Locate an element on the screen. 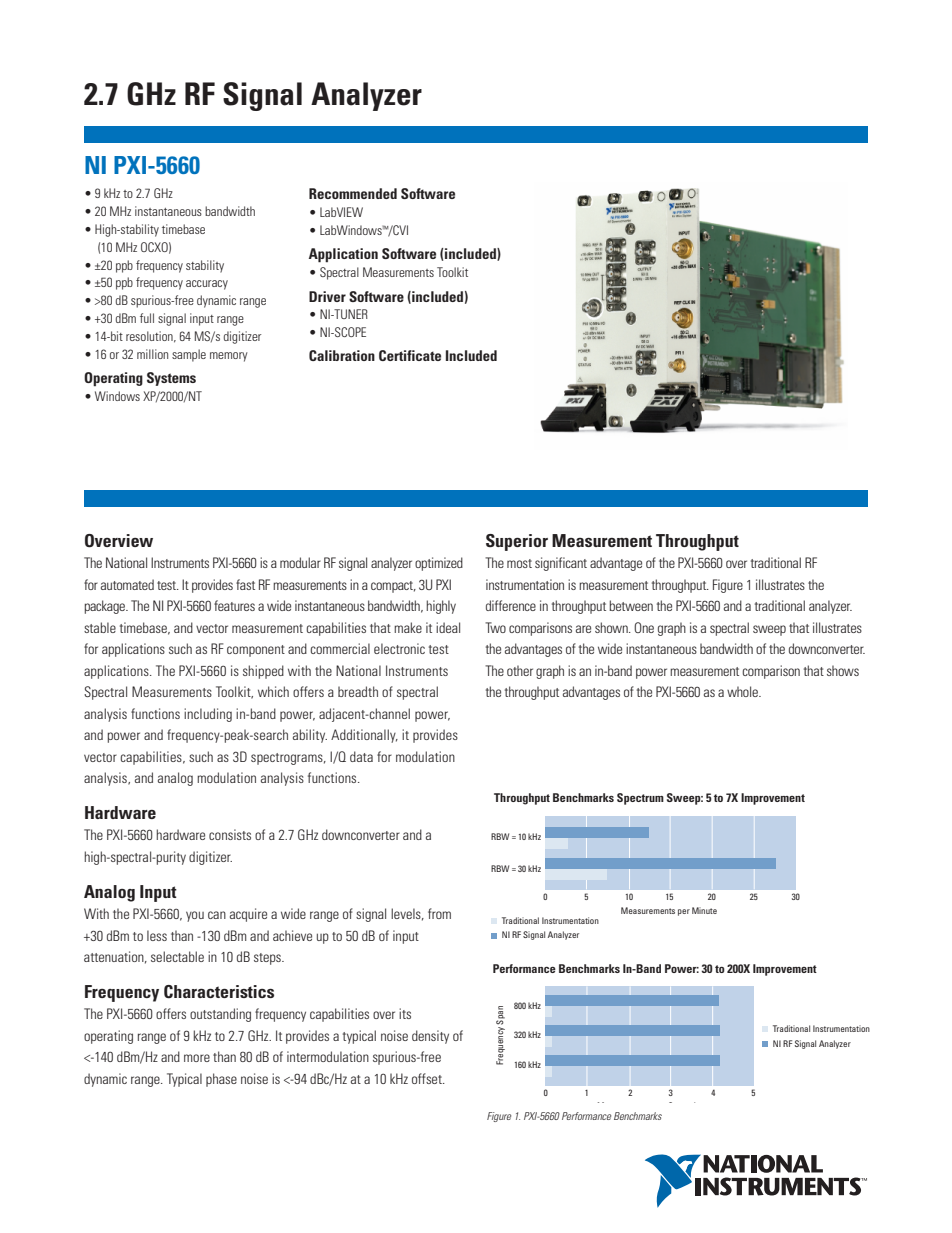 Image resolution: width=952 pixels, height=1233 pixels. features is located at coordinates (234, 605).
